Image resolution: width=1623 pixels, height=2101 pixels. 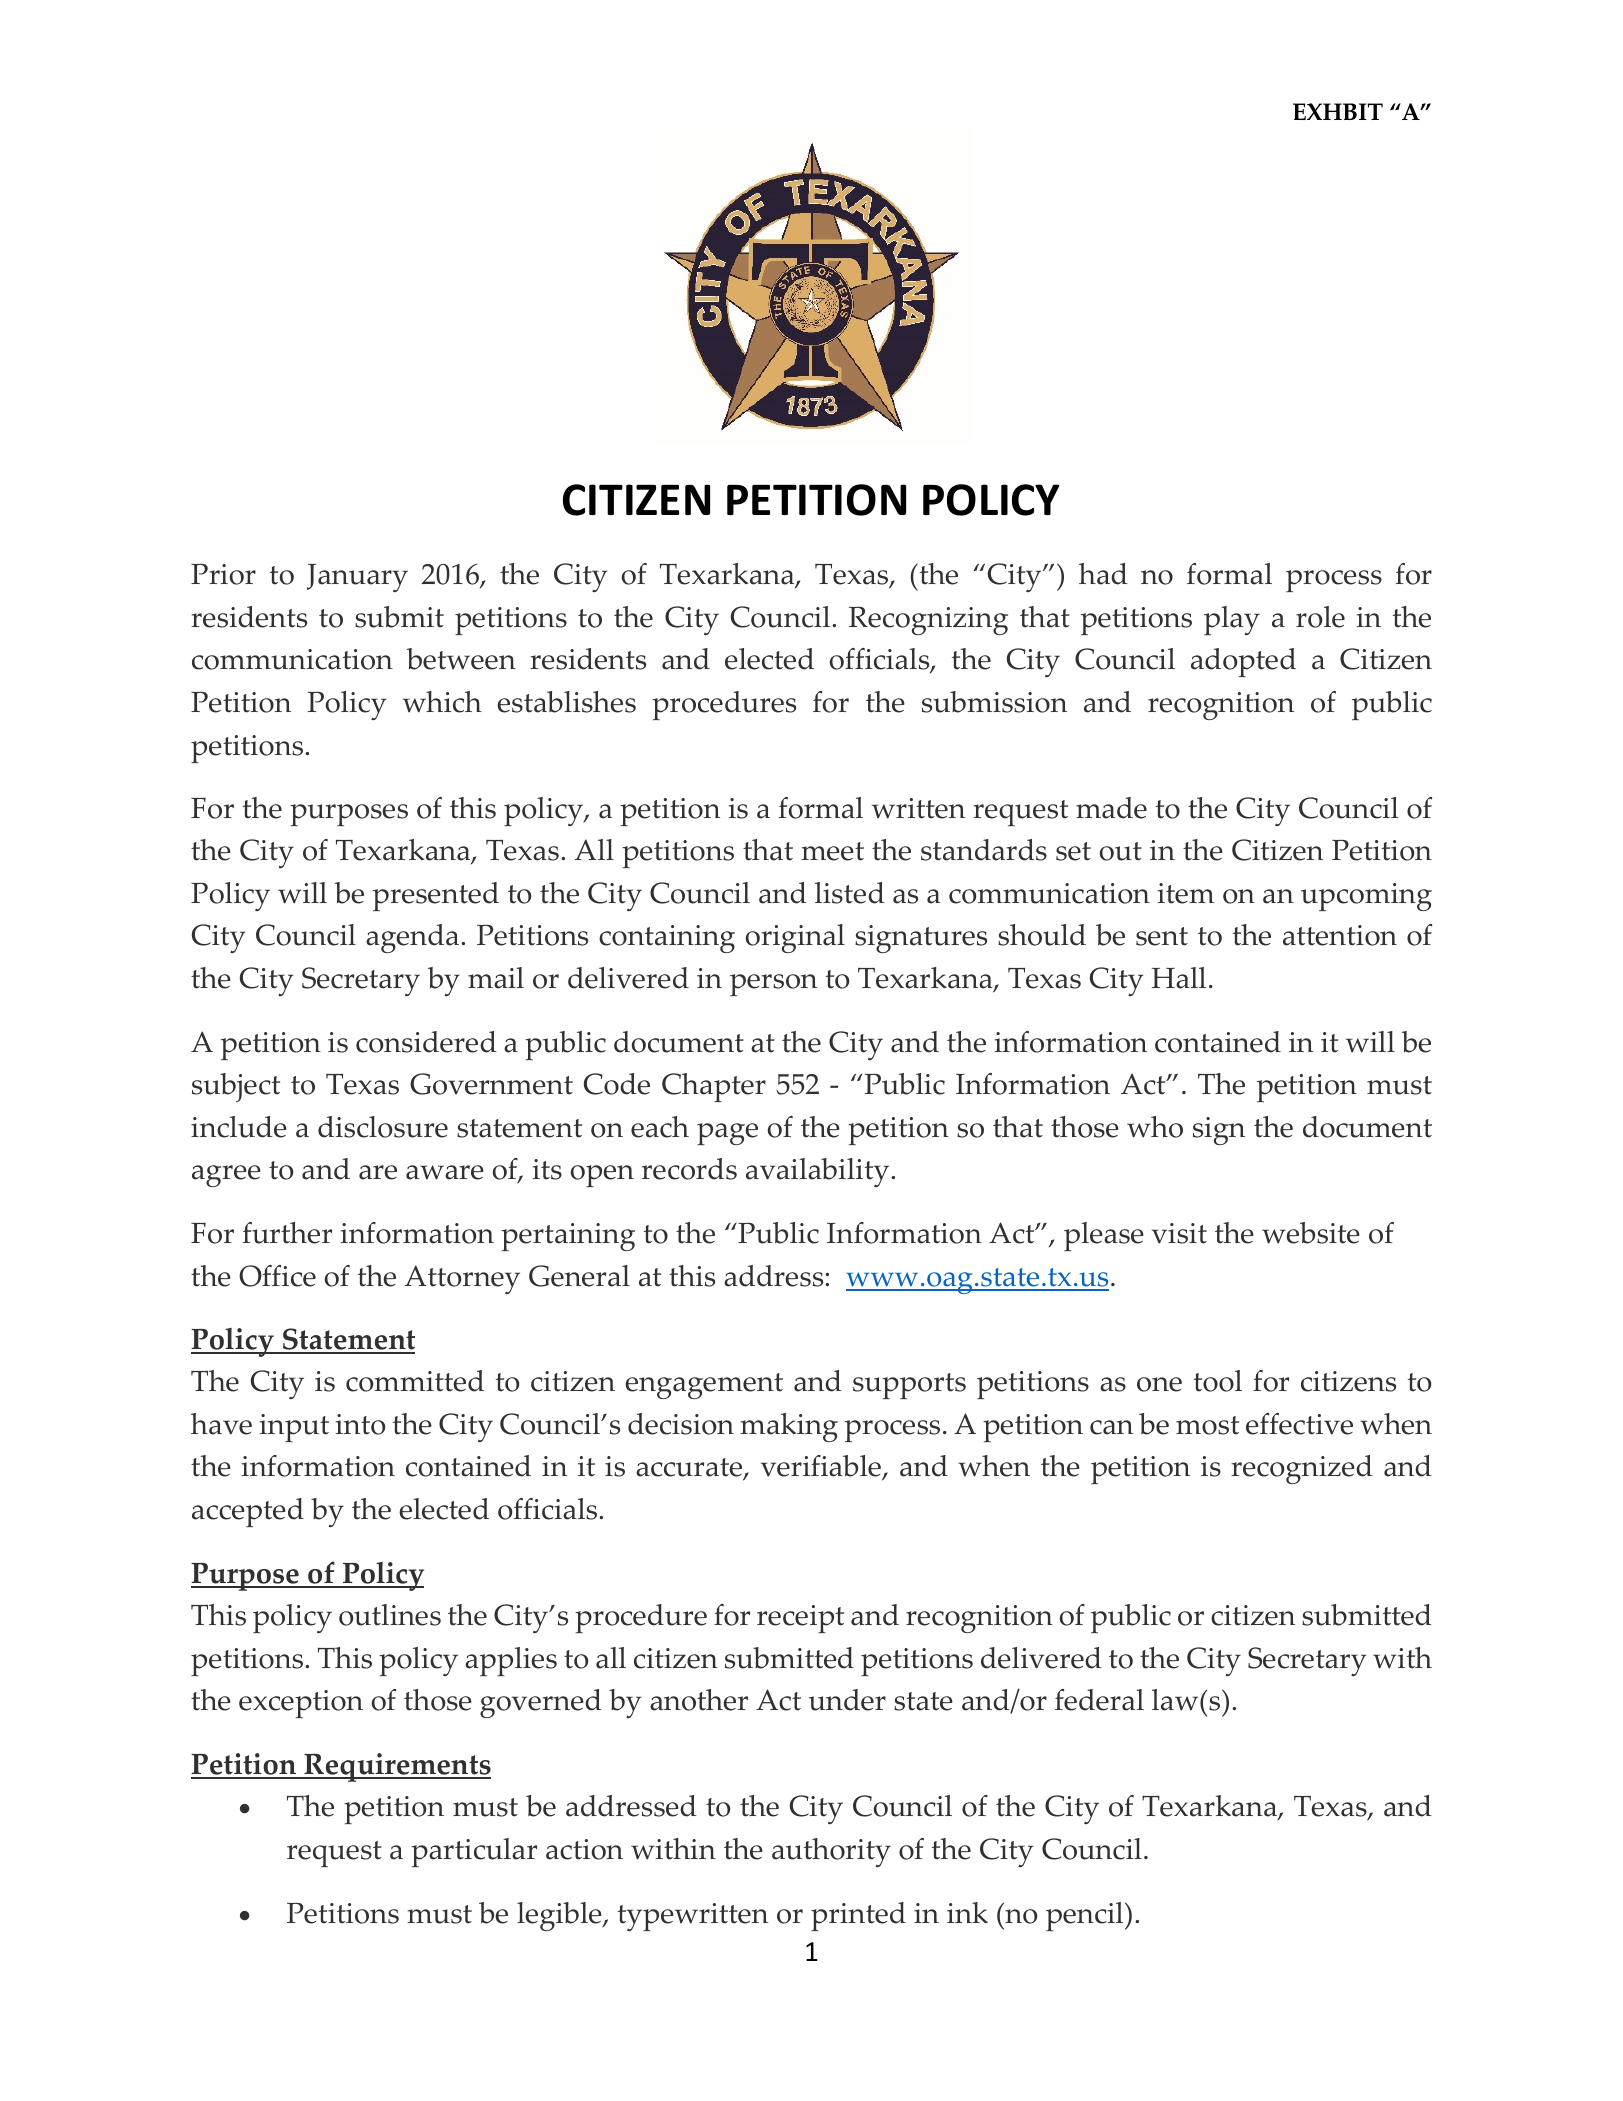 What do you see at coordinates (357, 578) in the screenshot?
I see `January` at bounding box center [357, 578].
